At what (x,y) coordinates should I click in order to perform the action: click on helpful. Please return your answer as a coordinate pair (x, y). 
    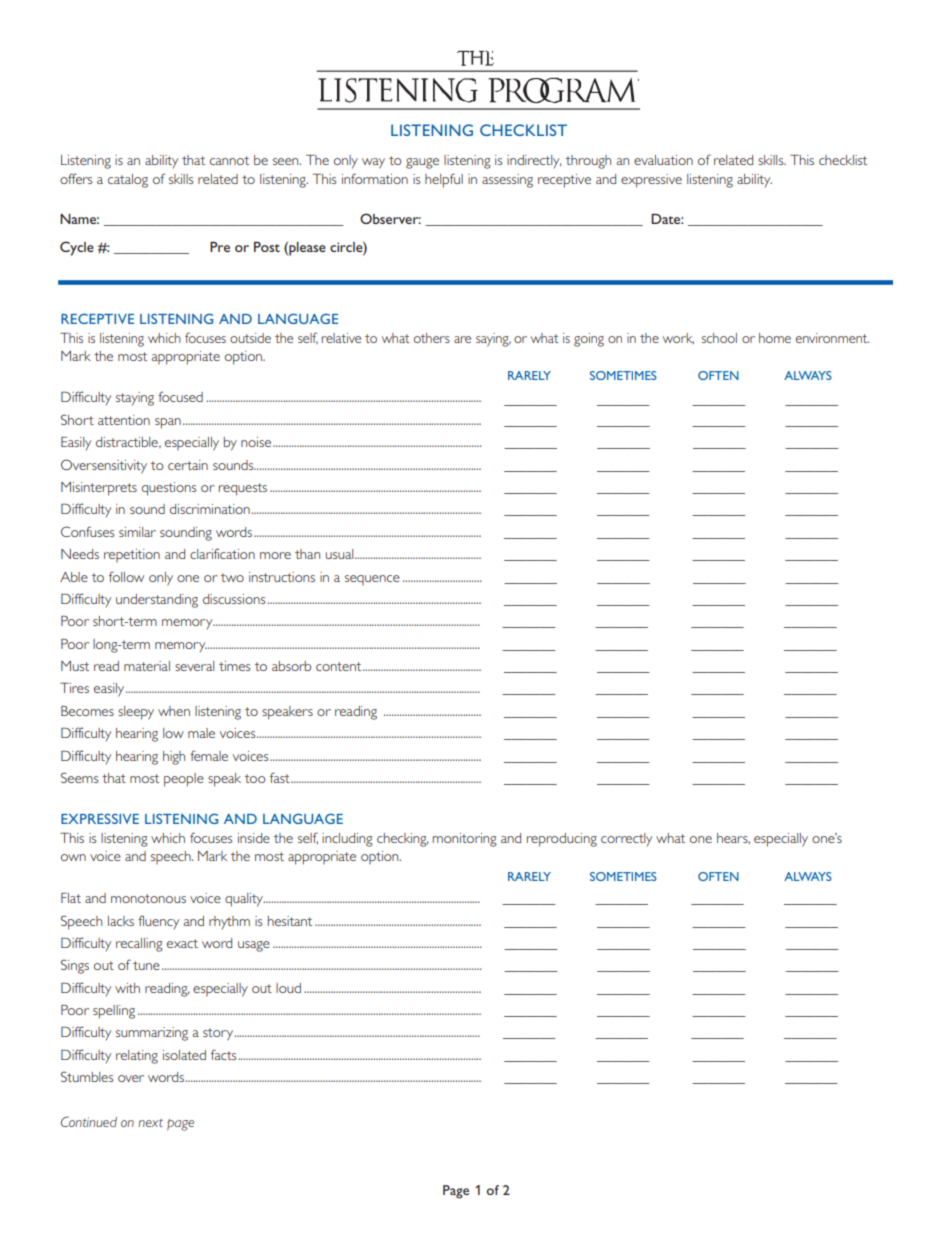
    Looking at the image, I should click on (444, 180).
